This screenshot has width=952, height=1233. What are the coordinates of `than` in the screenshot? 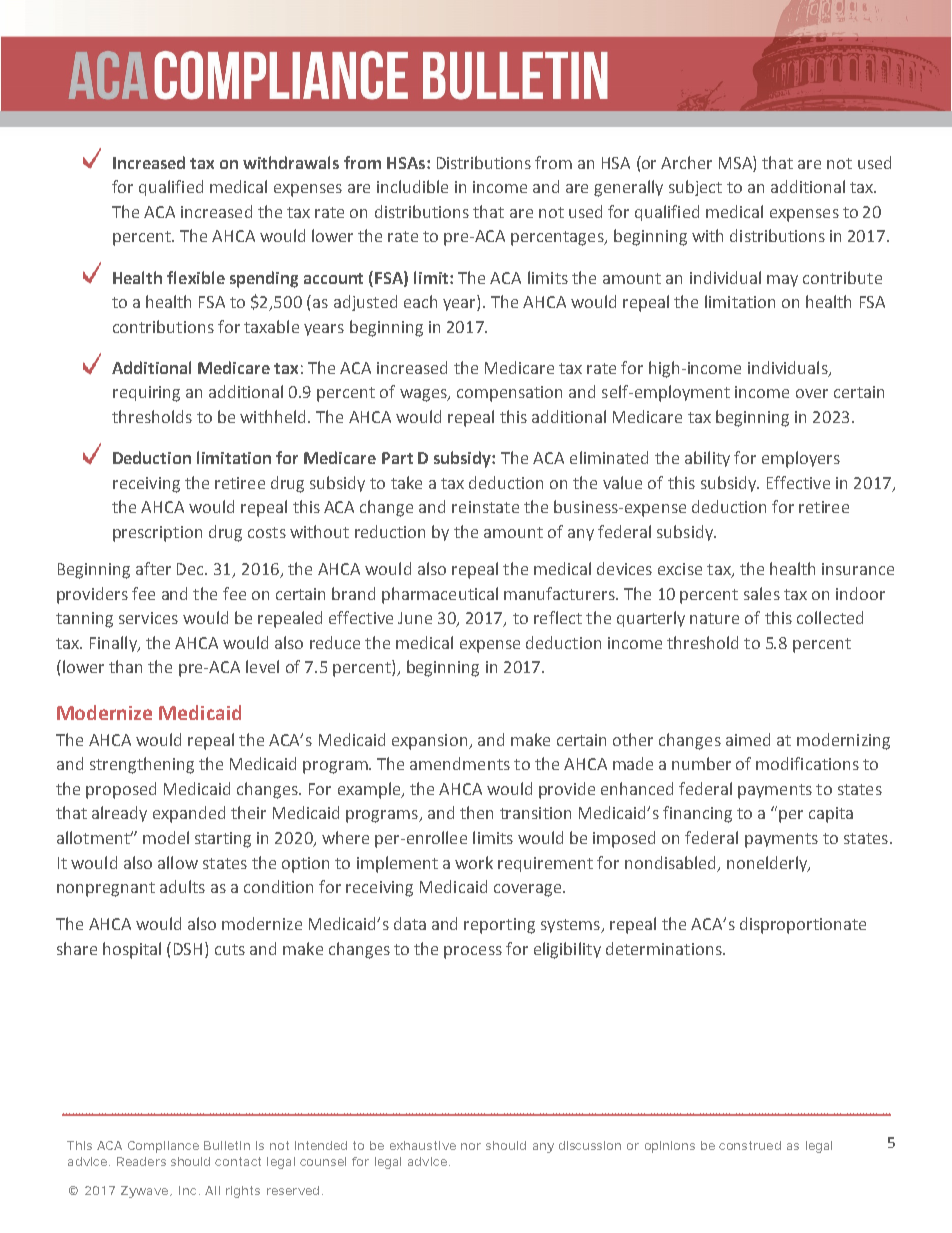 It's located at (125, 666).
